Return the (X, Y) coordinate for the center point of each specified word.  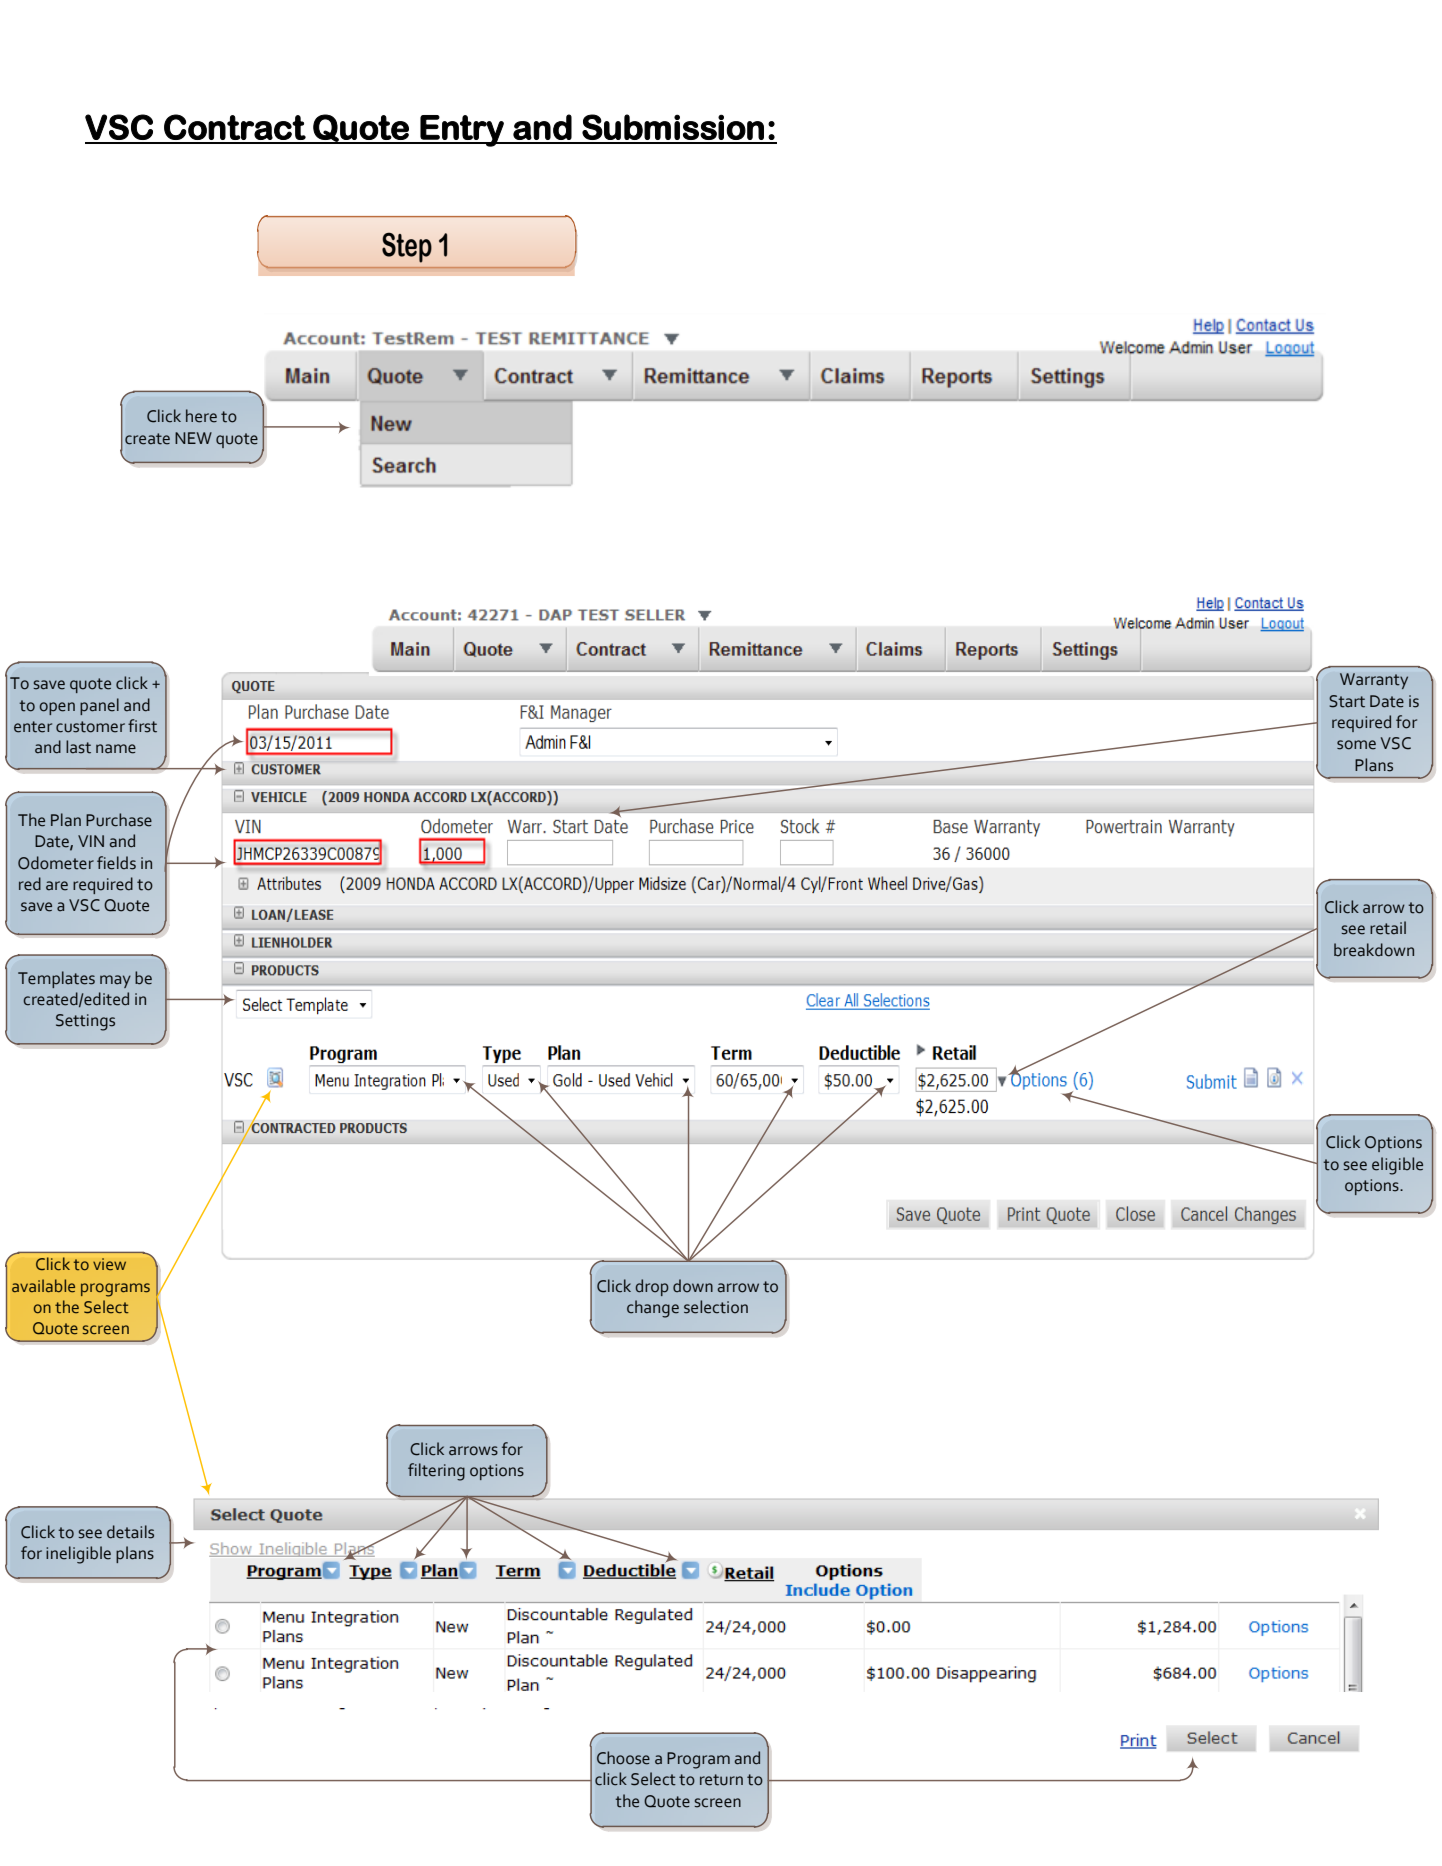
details (130, 1532)
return (721, 1780)
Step (407, 248)
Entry (462, 131)
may (115, 981)
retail (1388, 928)
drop (652, 1287)
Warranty (1374, 681)
